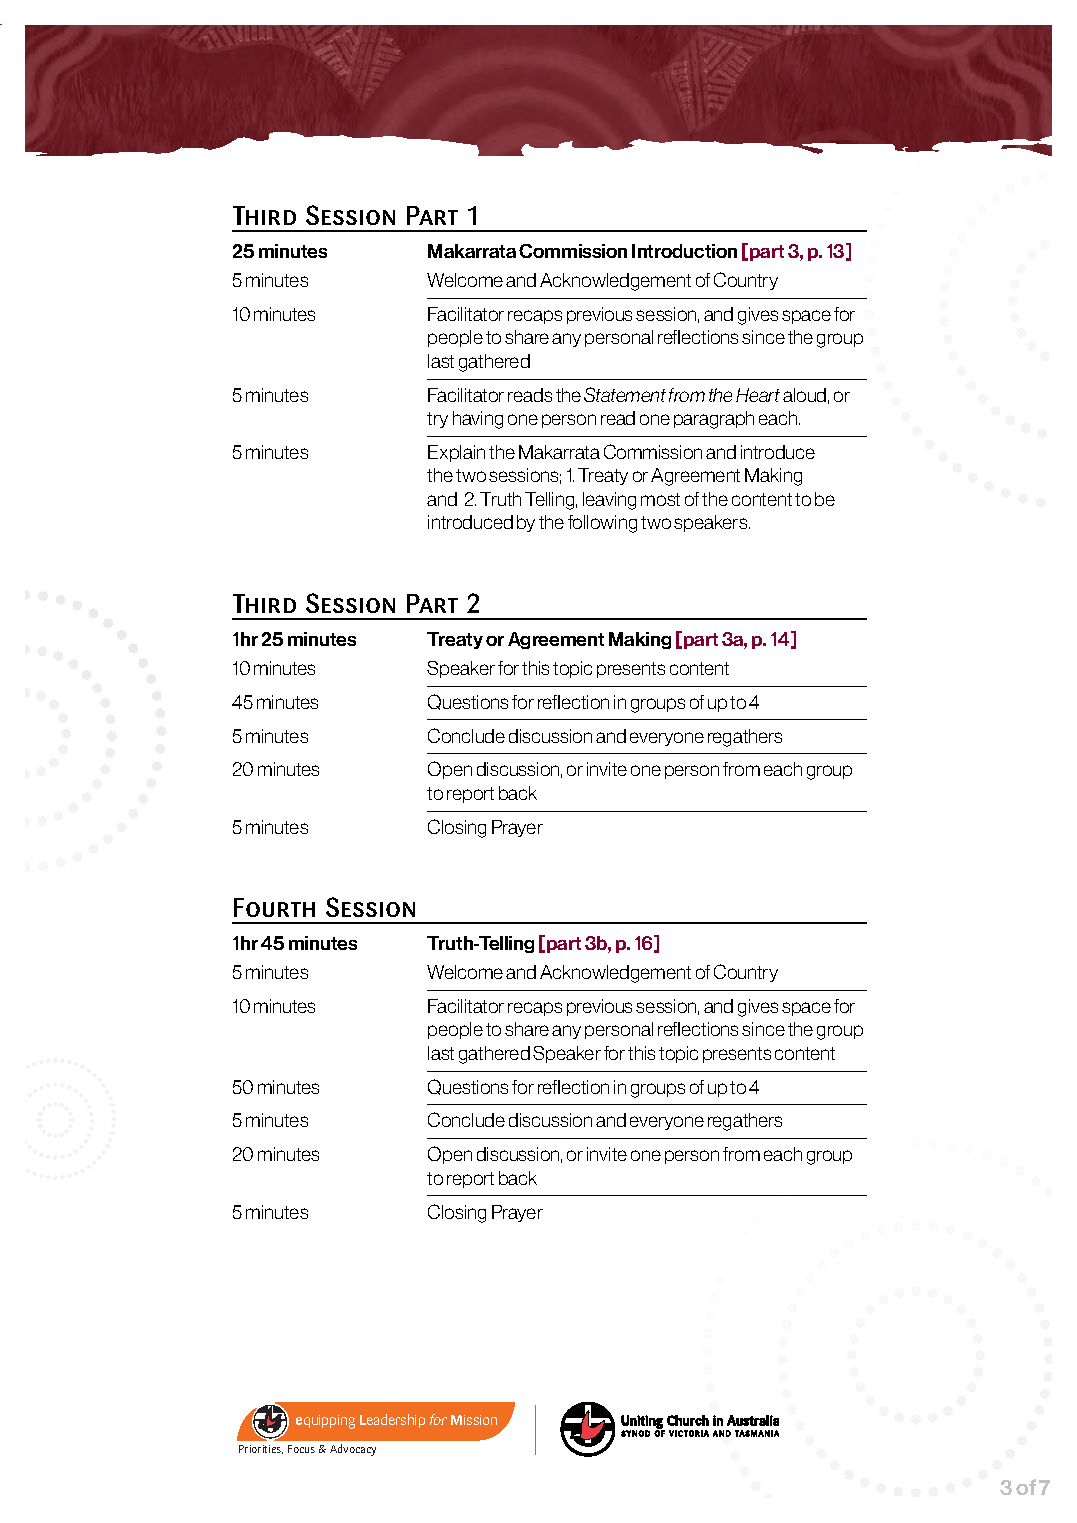 This image has height=1523, width=1077. I want to click on Introduction, so click(684, 251).
